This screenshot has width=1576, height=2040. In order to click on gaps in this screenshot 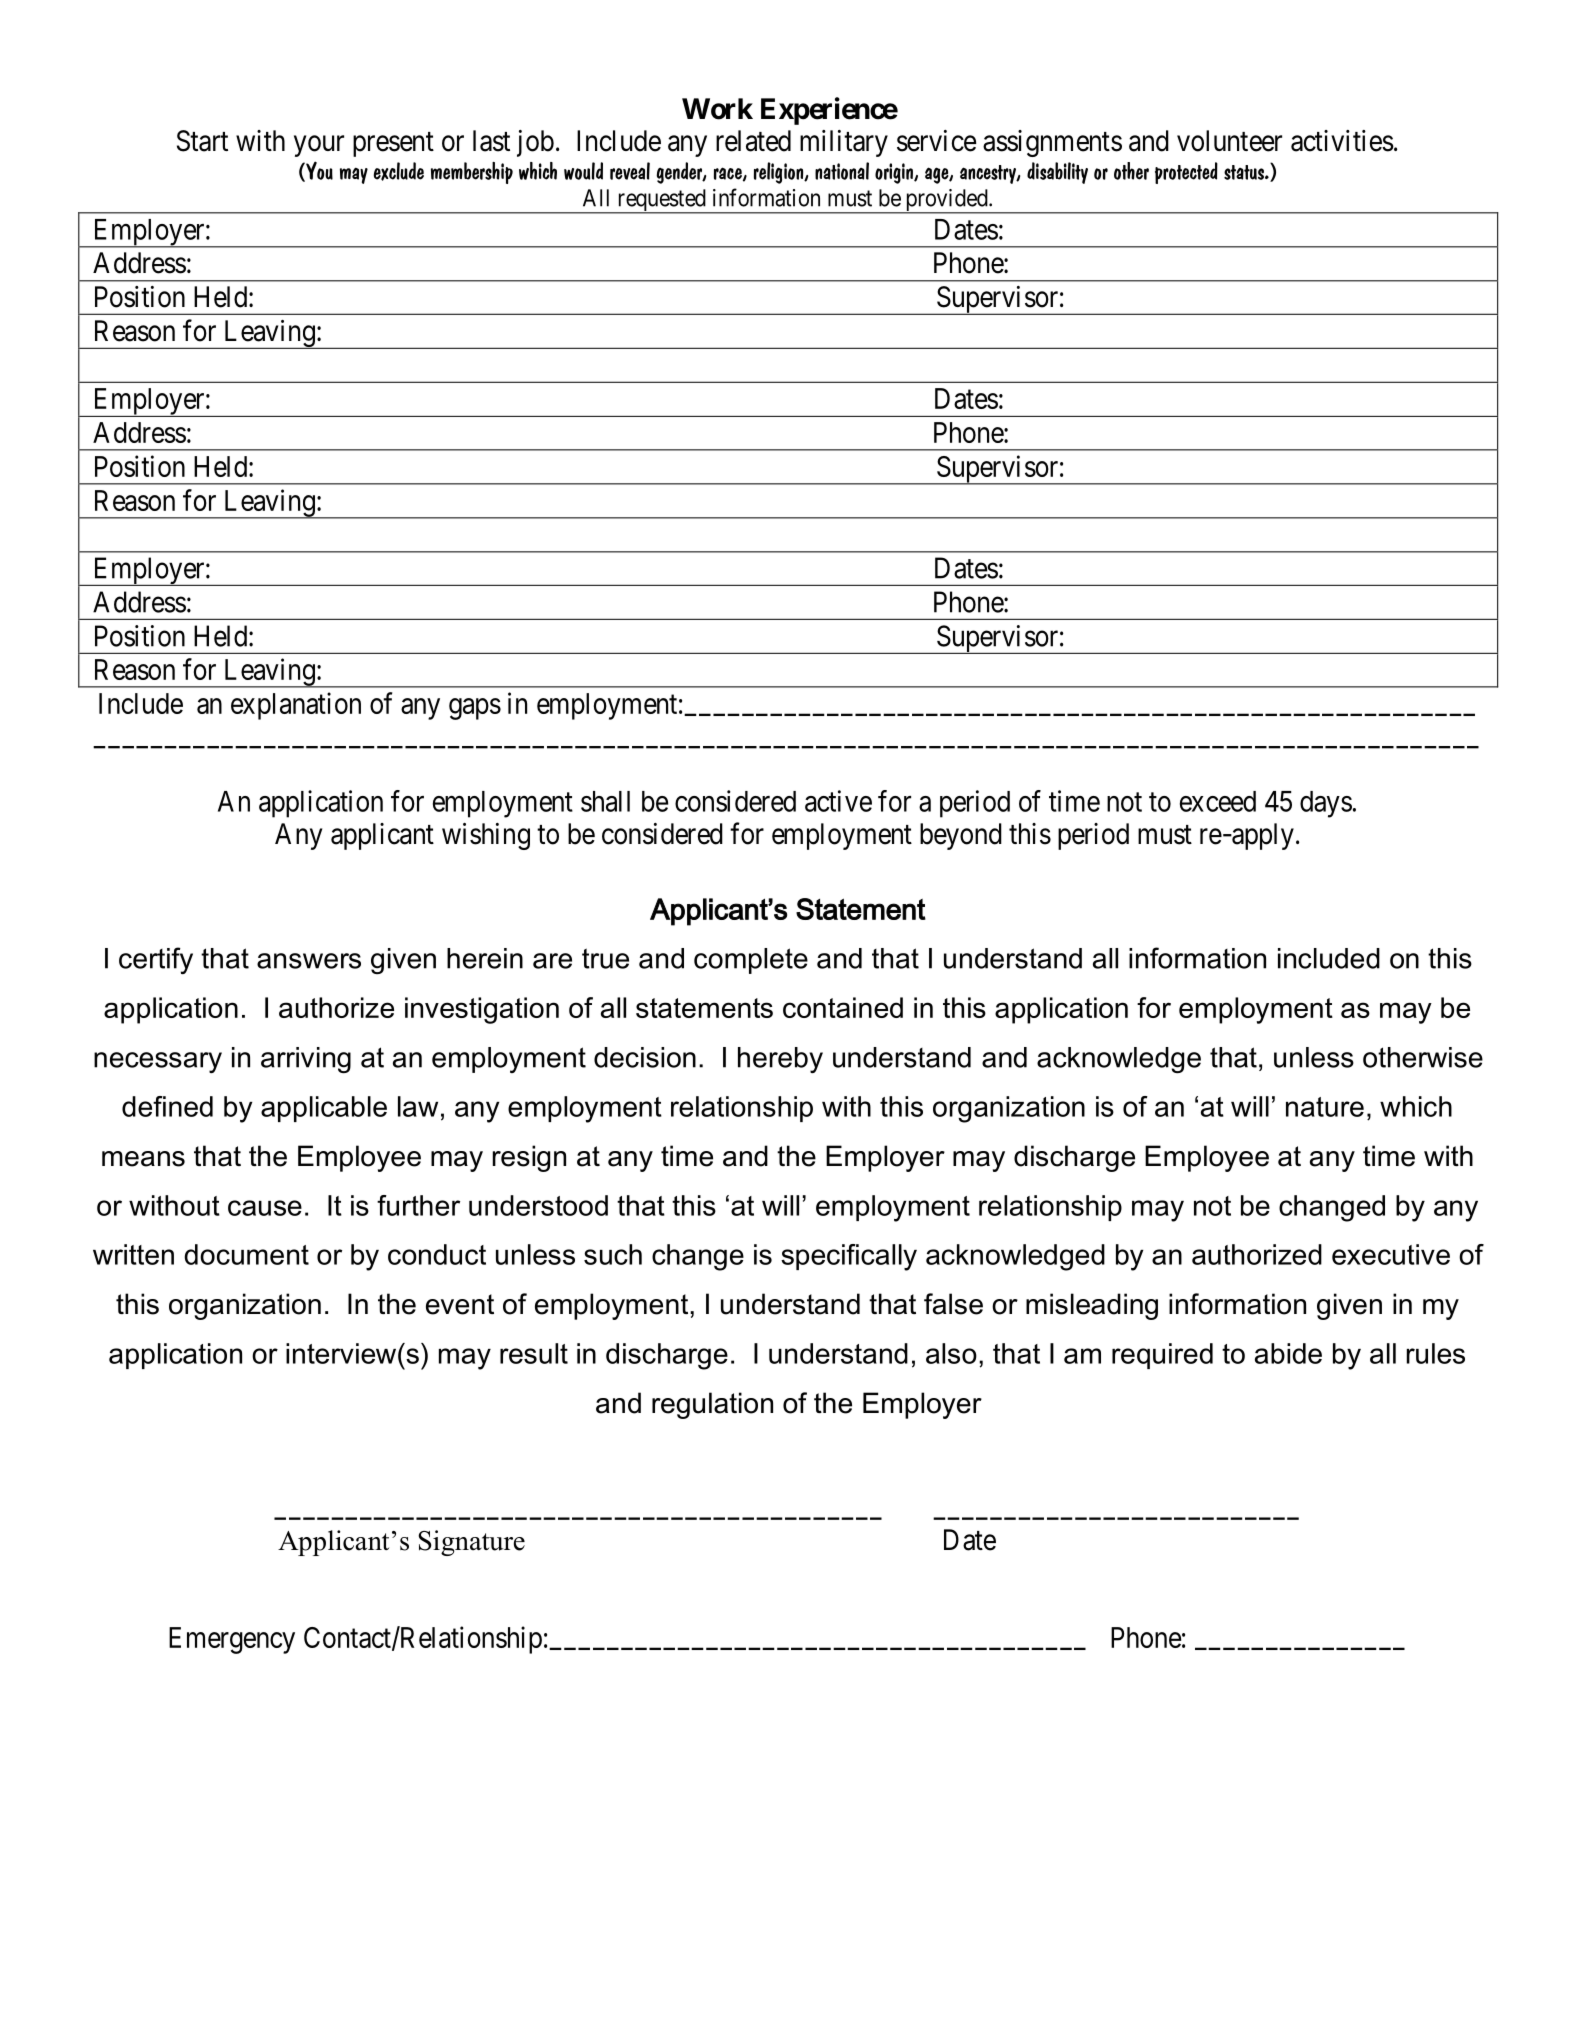, I will do `click(475, 709)`.
